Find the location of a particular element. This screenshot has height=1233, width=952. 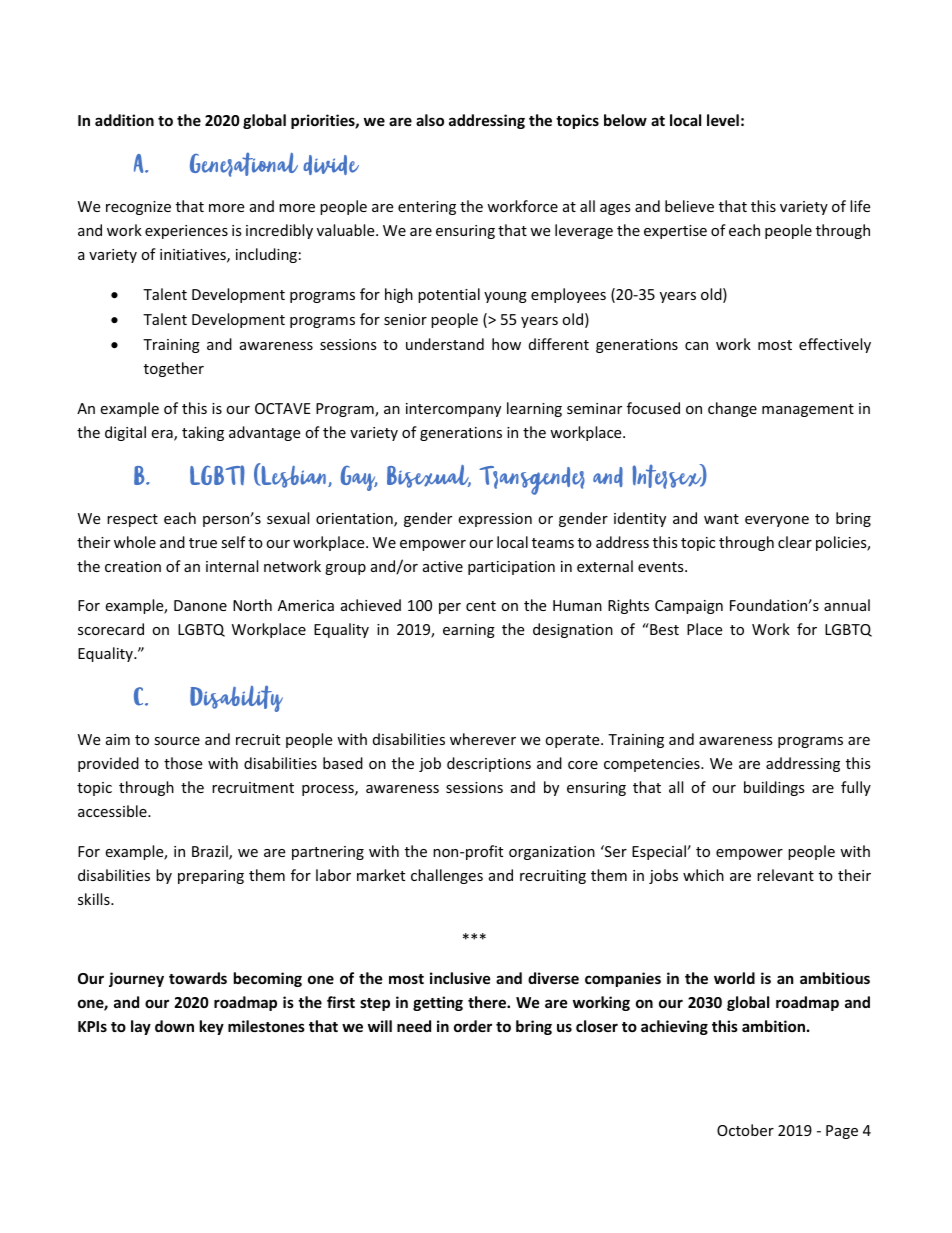

level is located at coordinates (723, 120).
